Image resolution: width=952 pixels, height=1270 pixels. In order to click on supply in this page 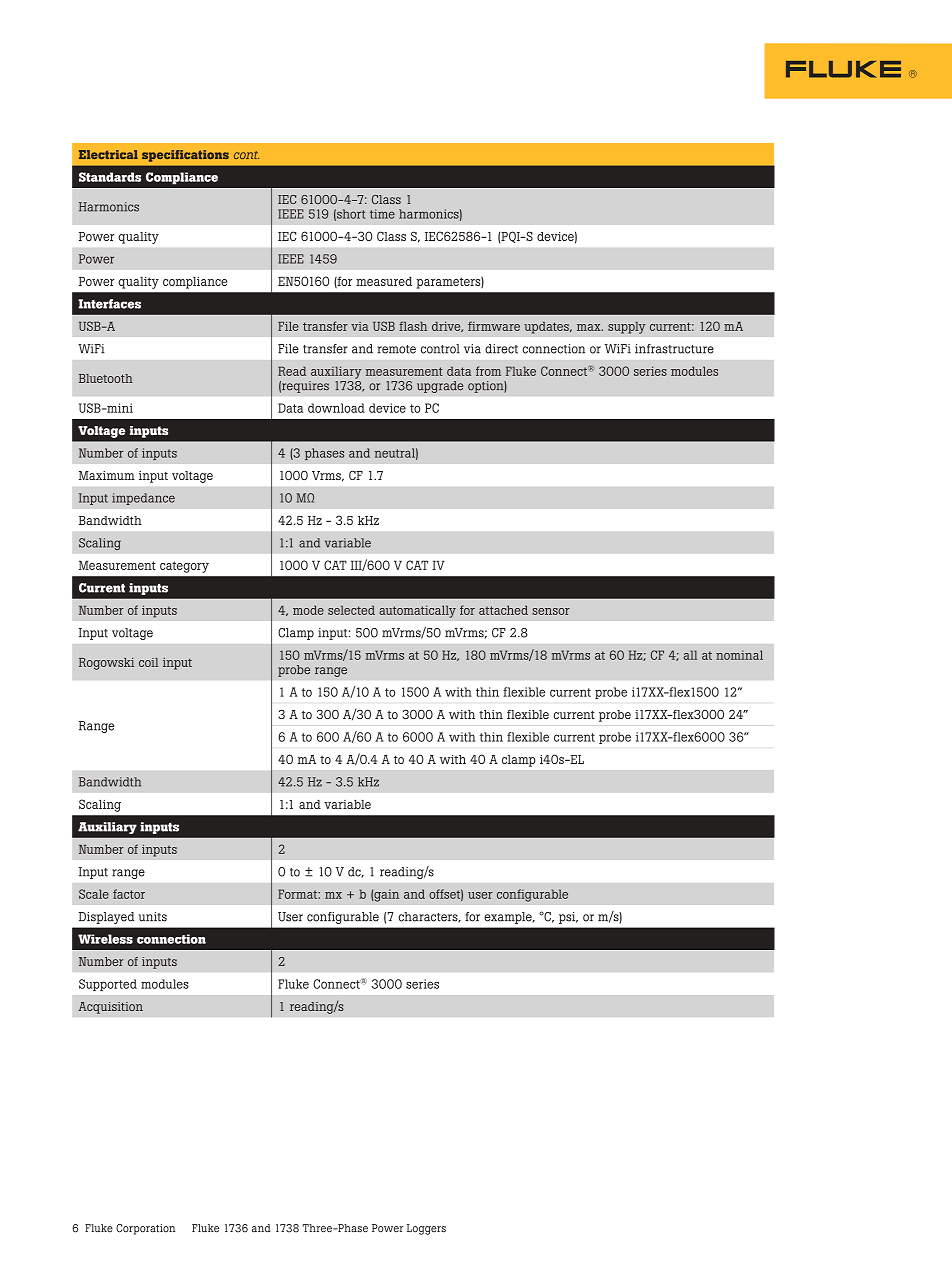, I will do `click(626, 328)`.
